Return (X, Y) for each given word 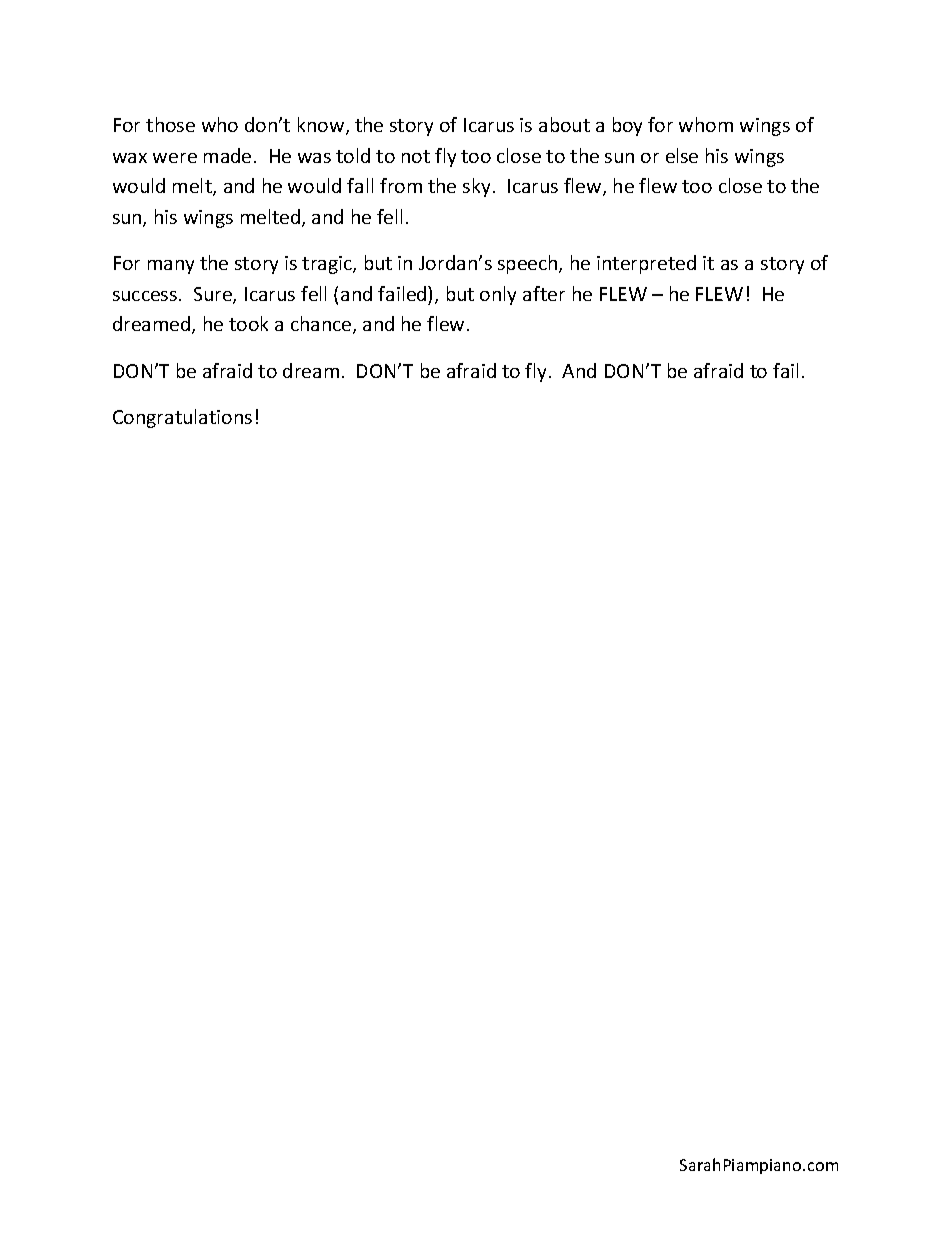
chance (322, 325)
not (416, 156)
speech (529, 264)
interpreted (646, 264)
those (170, 124)
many (171, 267)
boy (627, 126)
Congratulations (182, 418)
